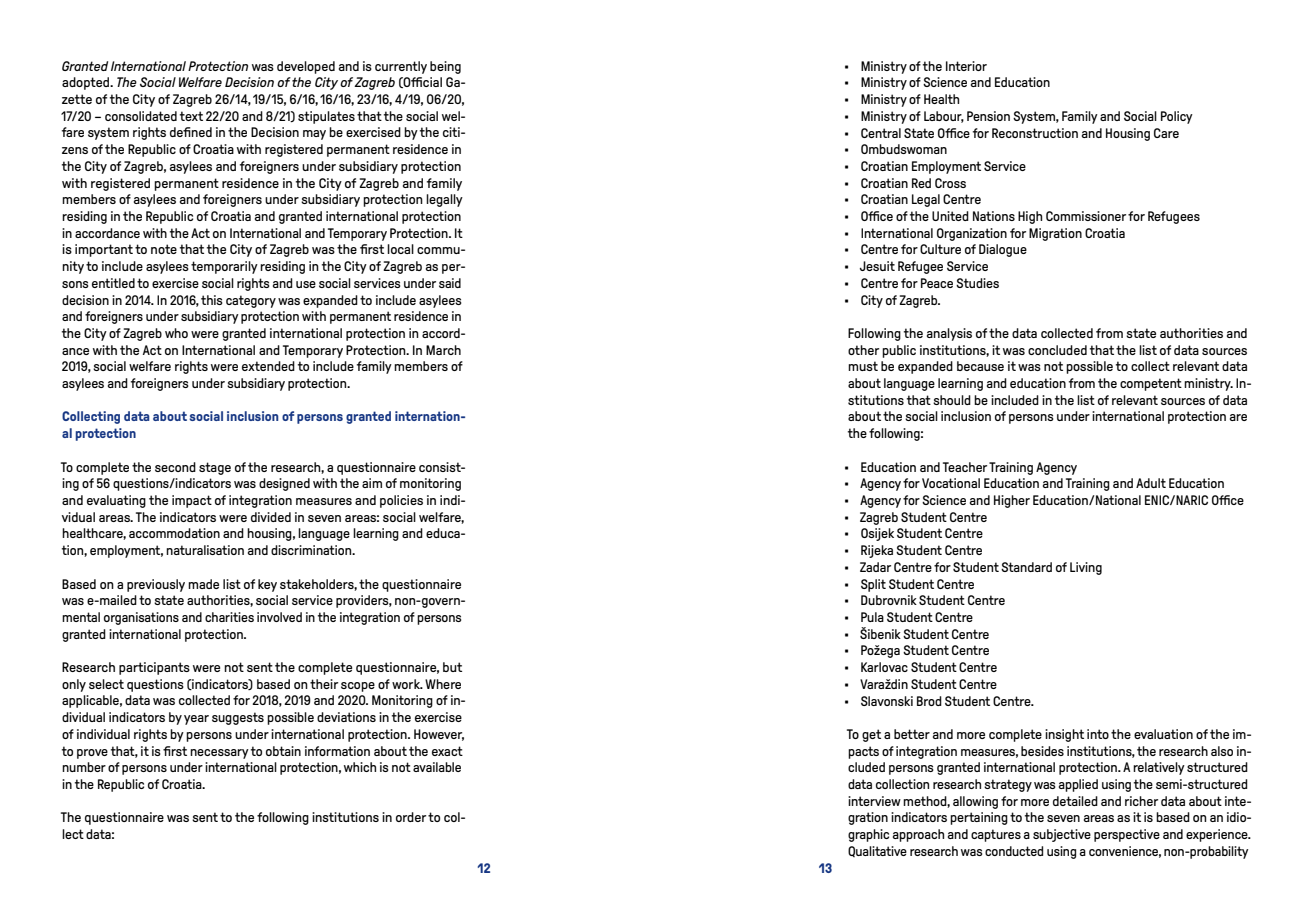 Image resolution: width=1310 pixels, height=924 pixels. I want to click on policies, so click(401, 501).
